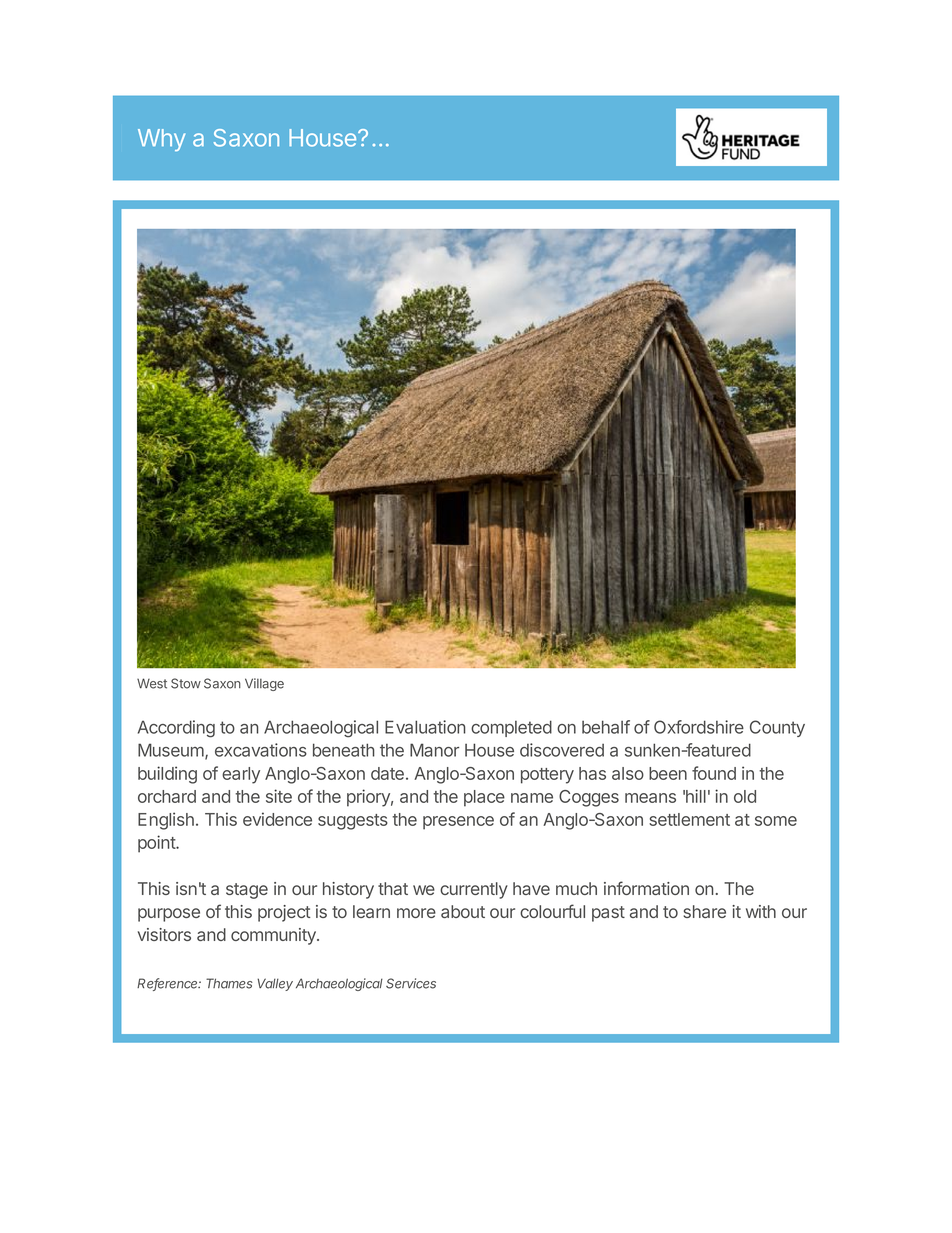 The height and width of the page is (1233, 952). What do you see at coordinates (777, 728) in the page?
I see `County` at bounding box center [777, 728].
